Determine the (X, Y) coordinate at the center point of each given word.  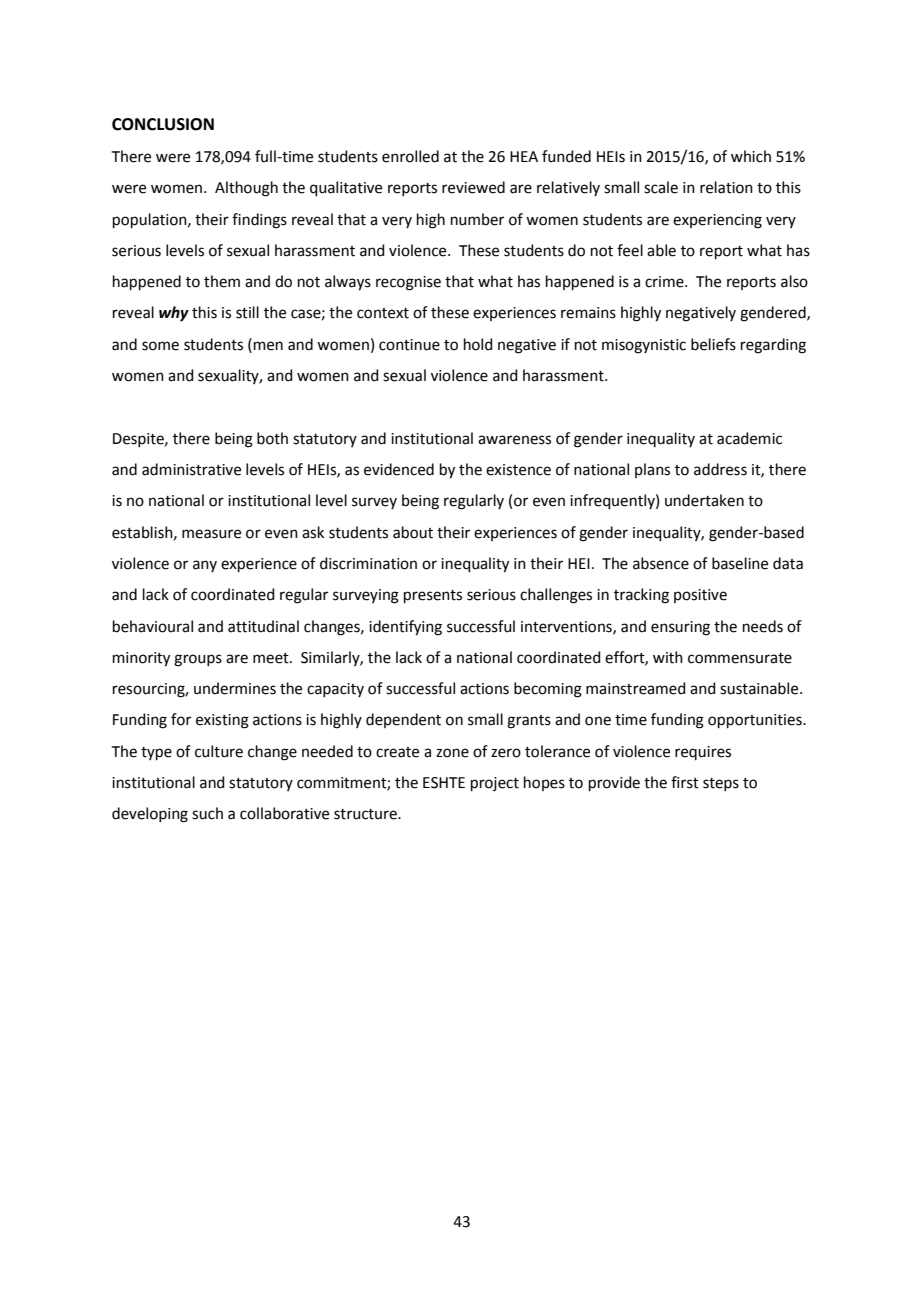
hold (478, 344)
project (495, 784)
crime (665, 282)
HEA (524, 156)
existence (518, 470)
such (207, 813)
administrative (191, 469)
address (720, 469)
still (247, 312)
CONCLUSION (163, 124)
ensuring (680, 628)
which (751, 156)
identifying (405, 628)
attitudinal (263, 626)
